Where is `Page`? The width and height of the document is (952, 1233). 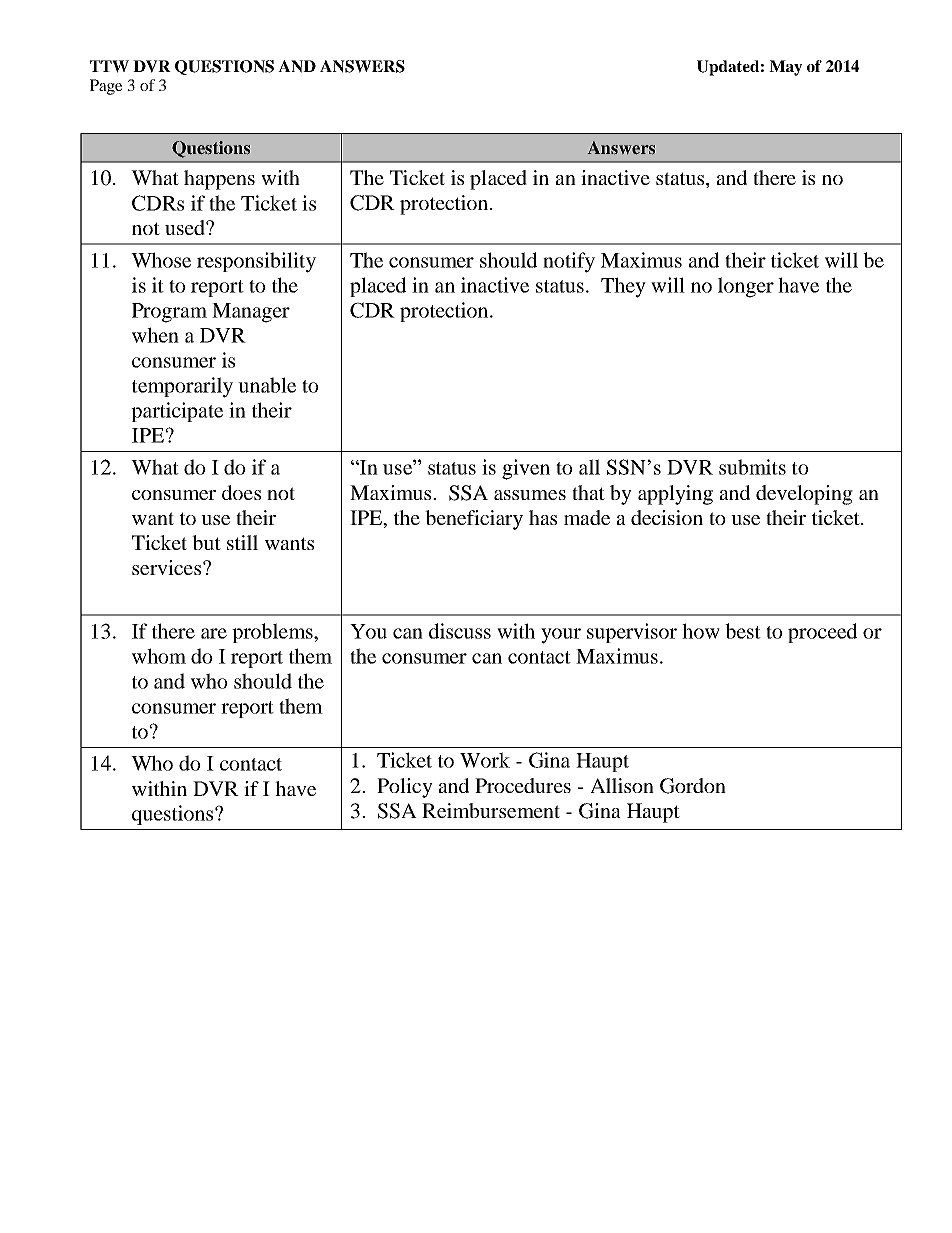 Page is located at coordinates (106, 87).
